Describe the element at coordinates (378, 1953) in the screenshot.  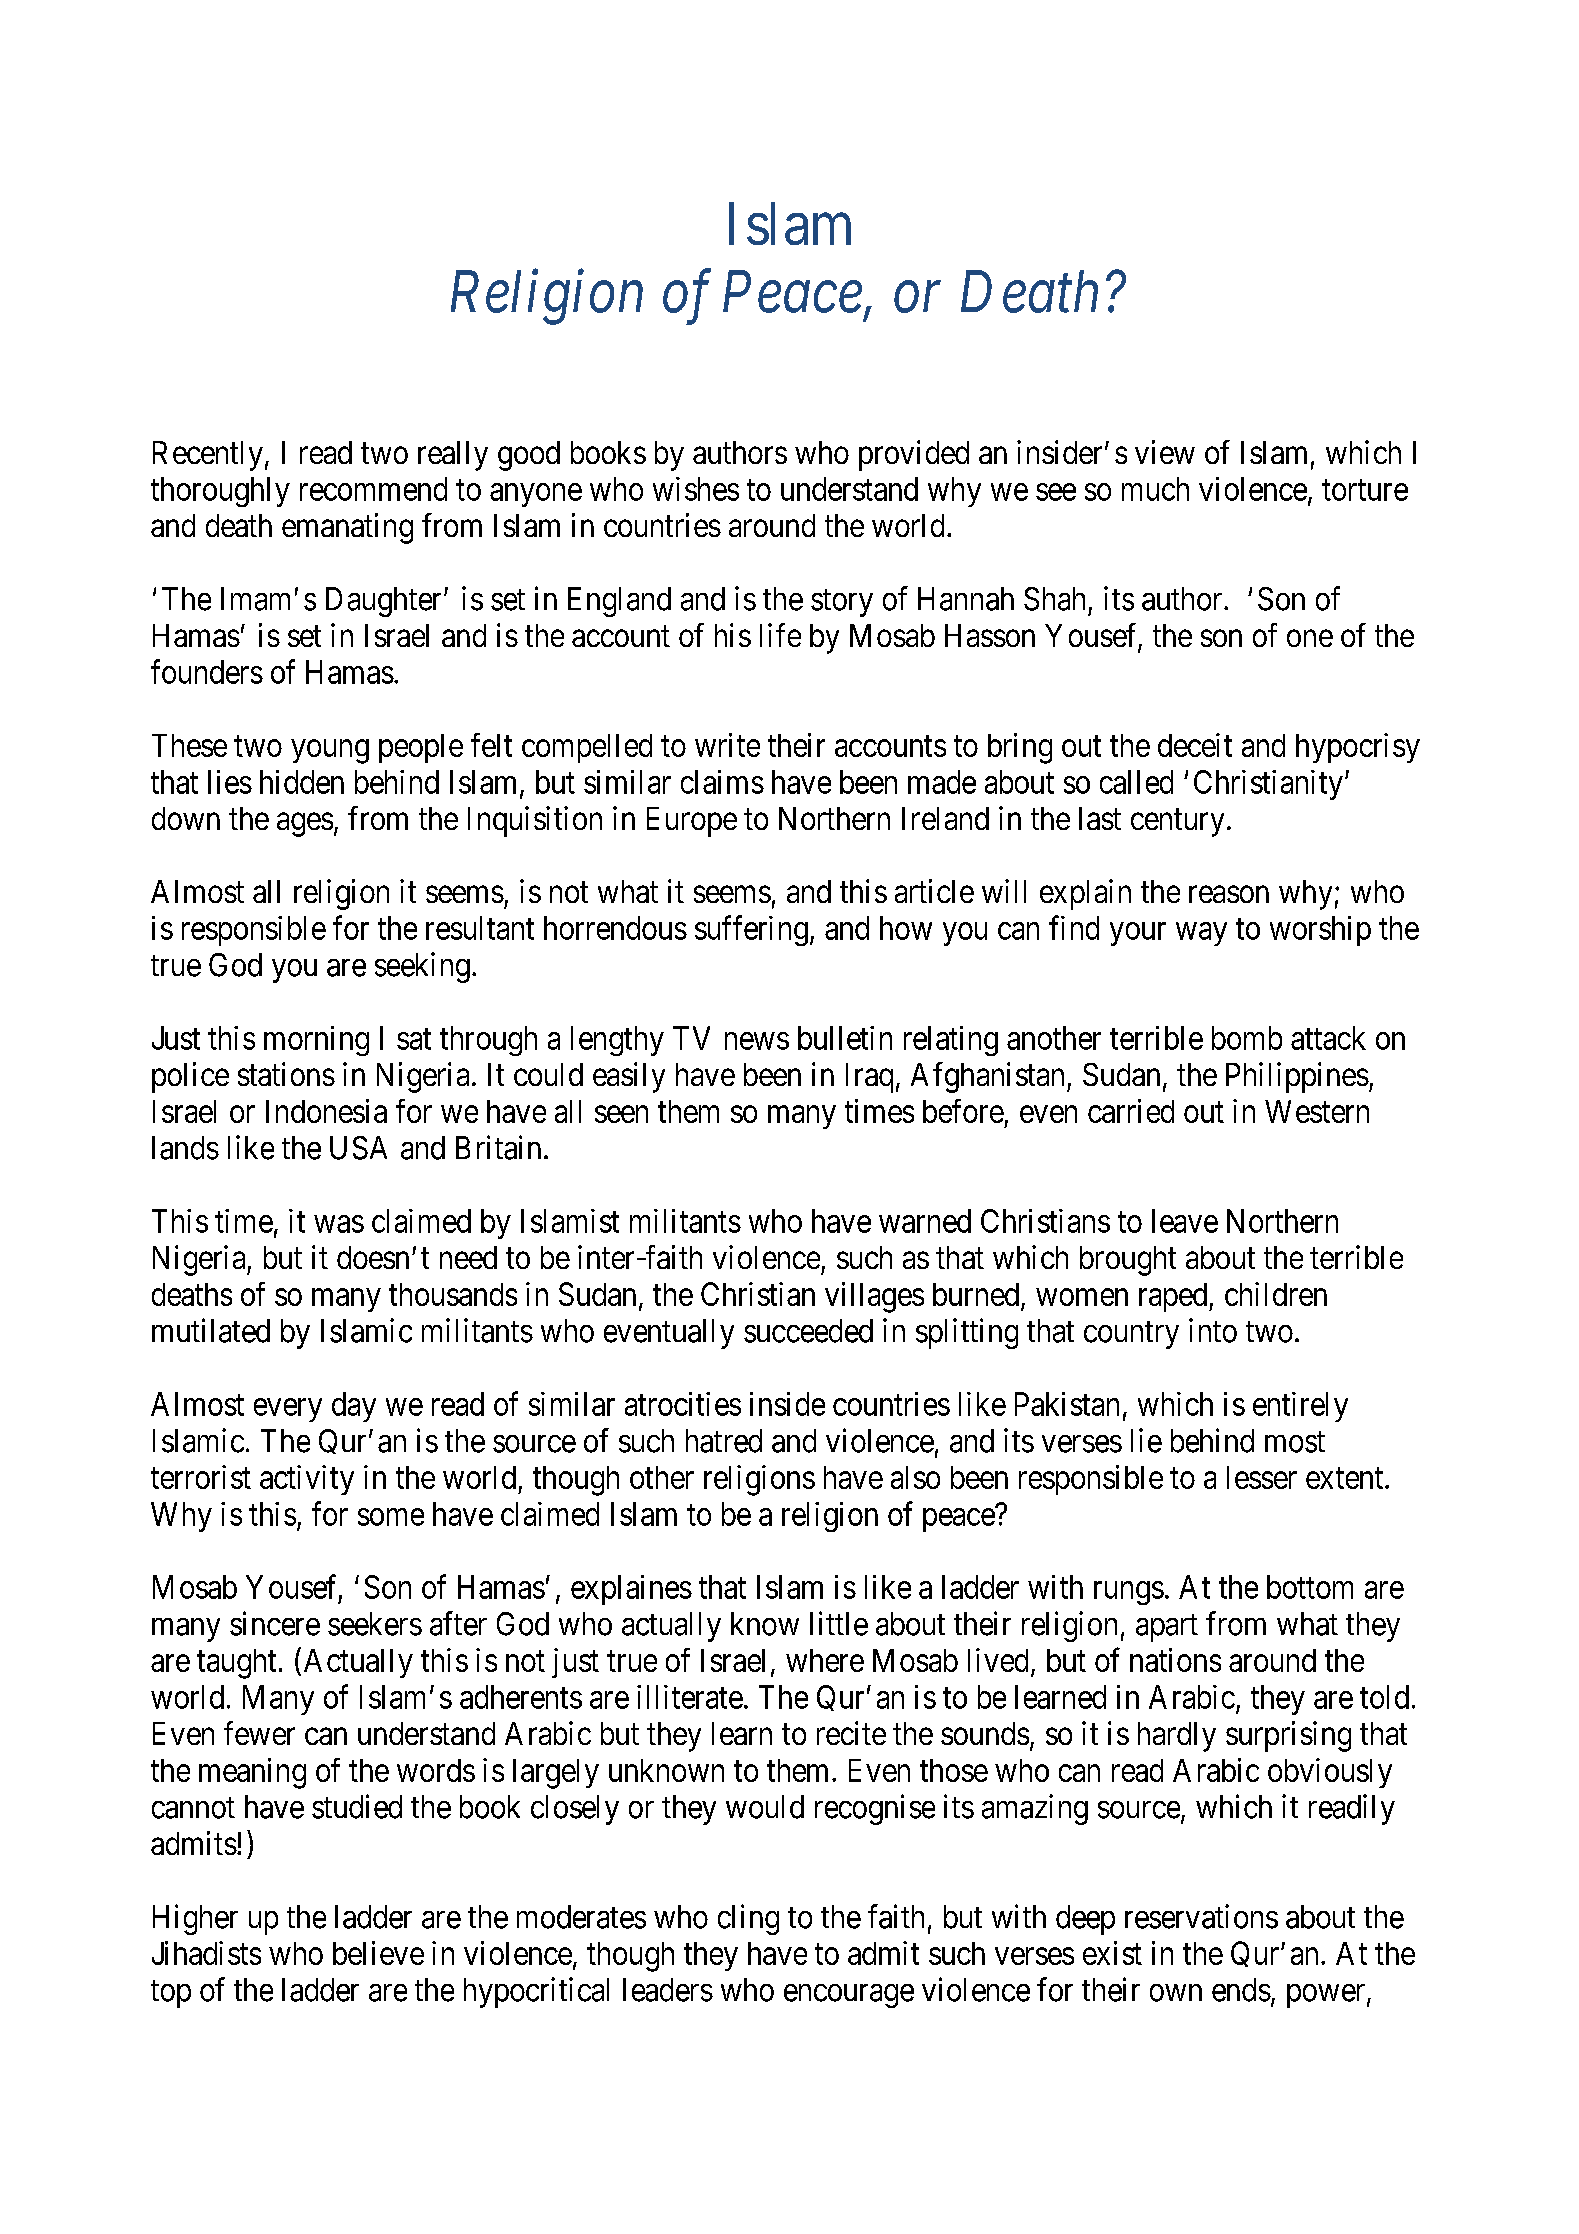
I see `believe` at that location.
